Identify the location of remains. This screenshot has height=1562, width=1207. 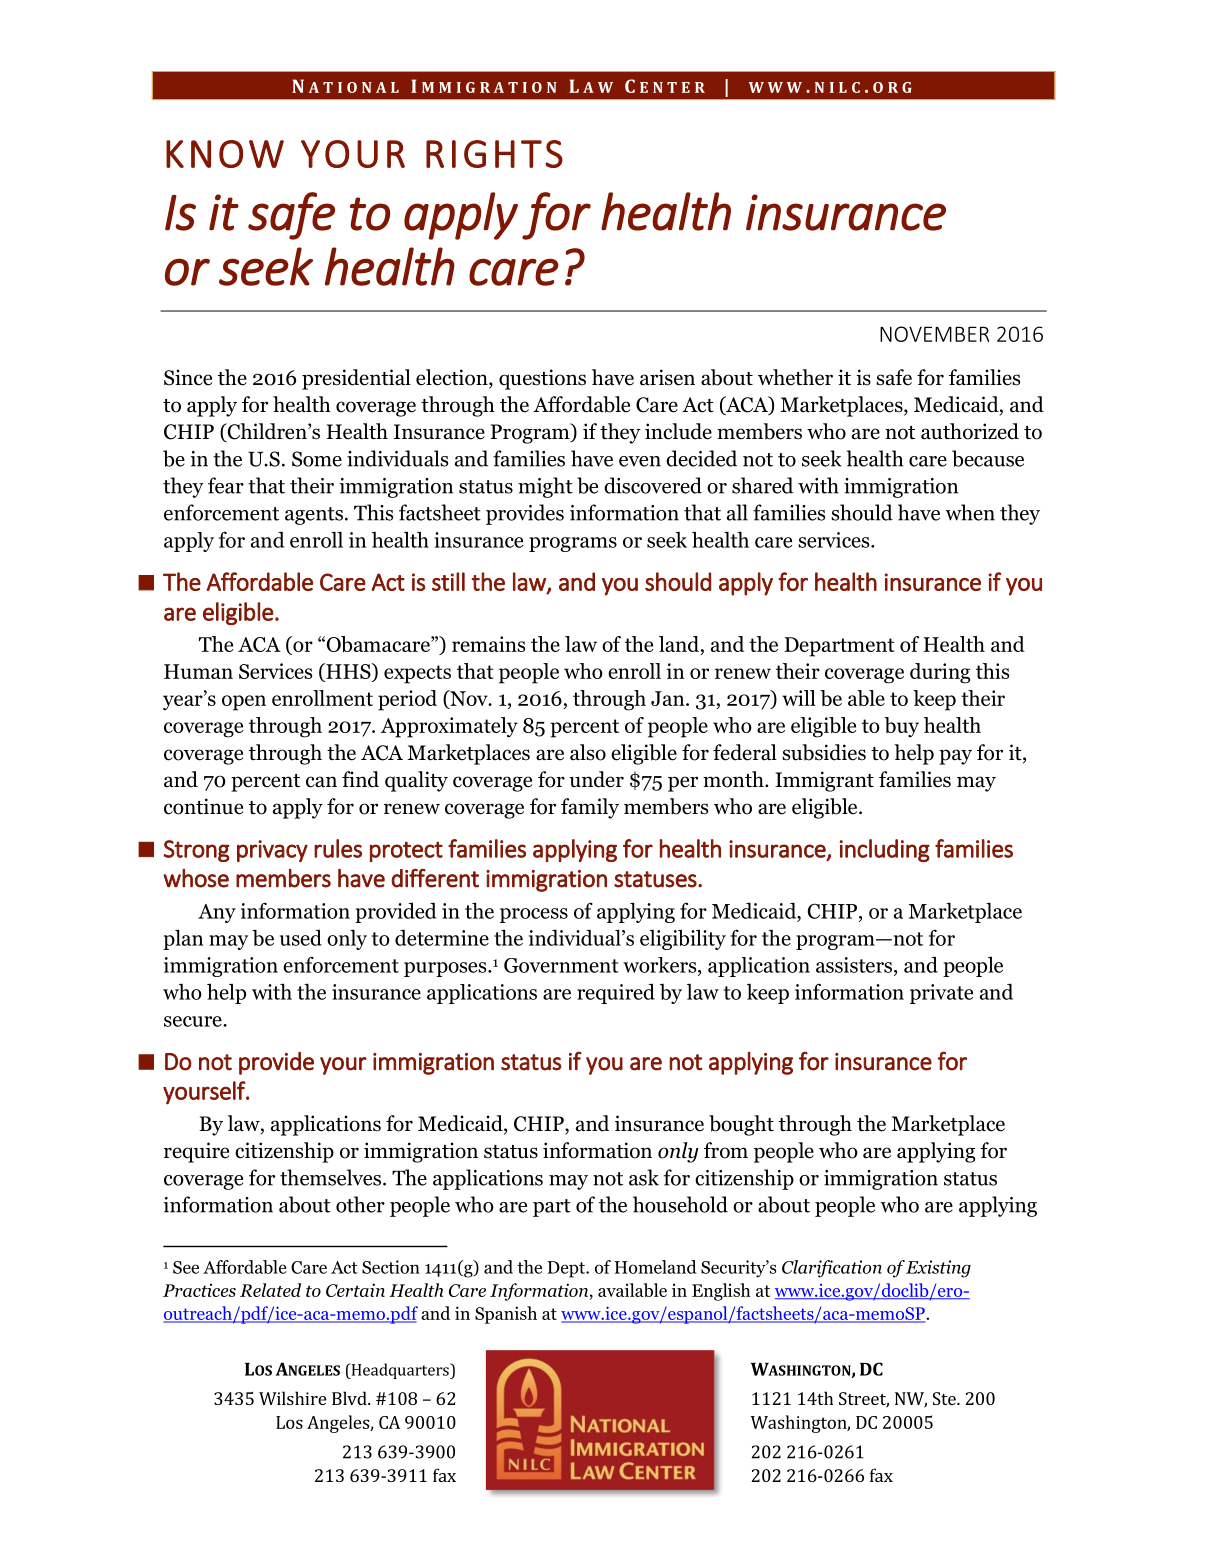
(488, 644).
